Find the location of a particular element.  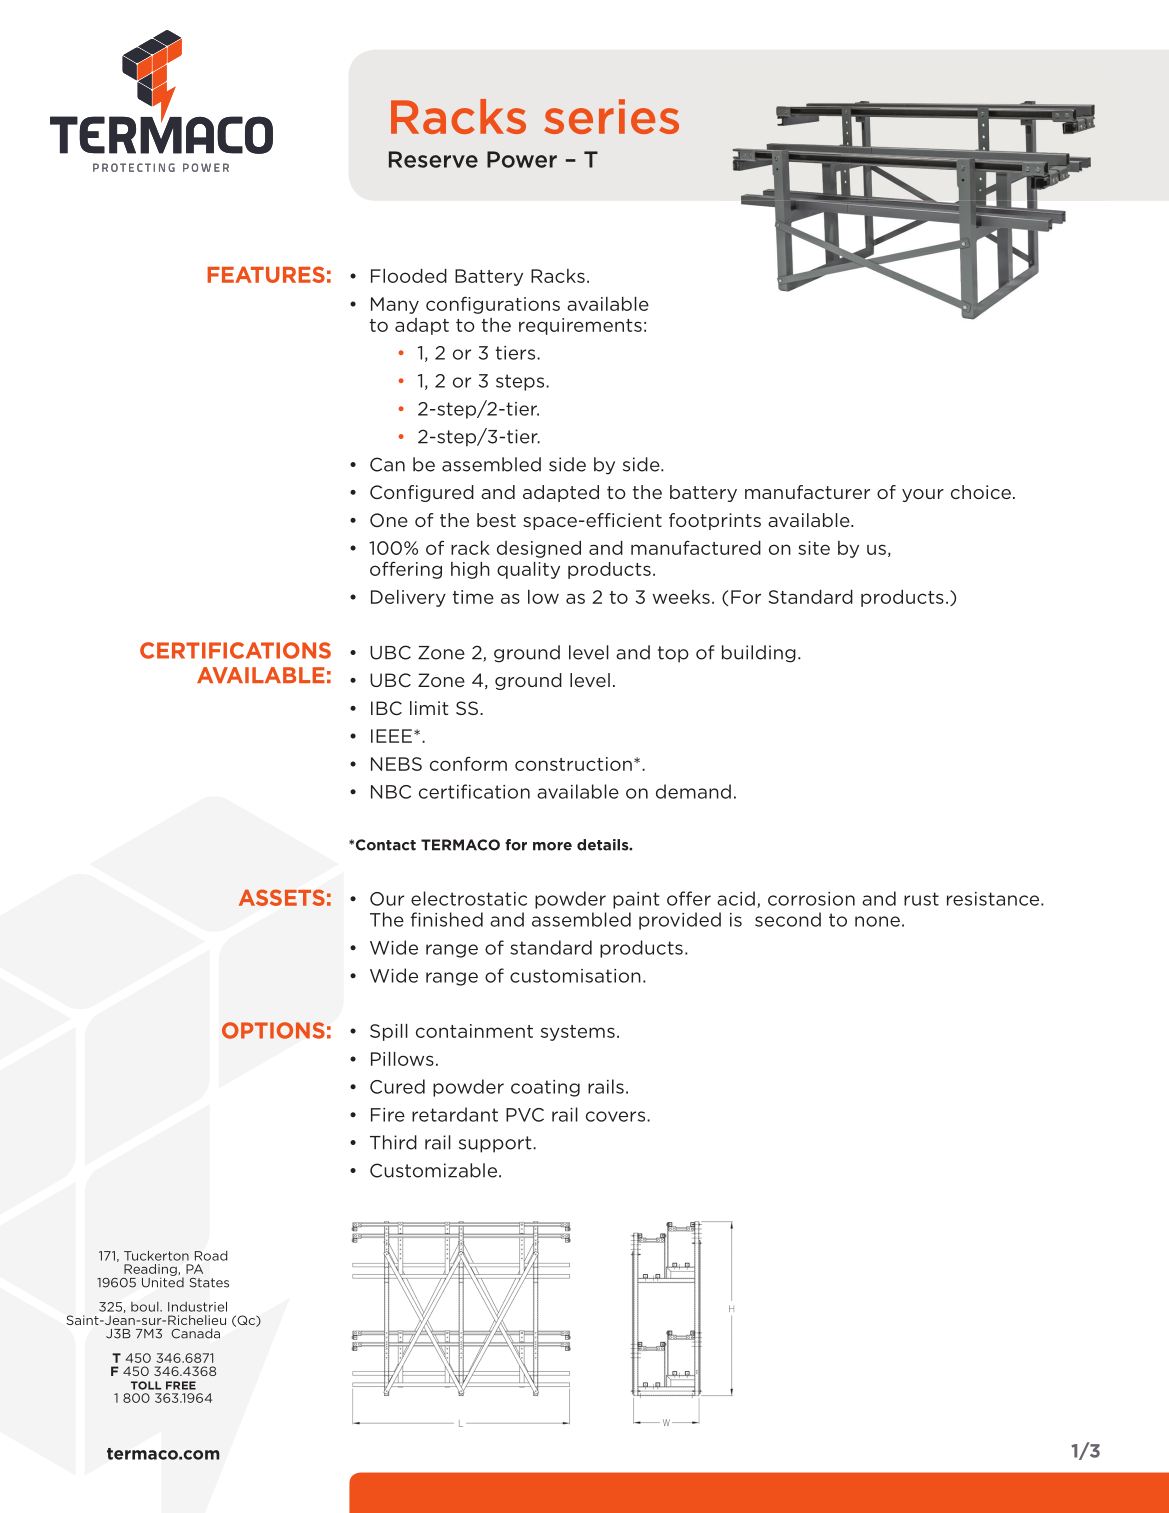

customisation is located at coordinates (575, 976).
